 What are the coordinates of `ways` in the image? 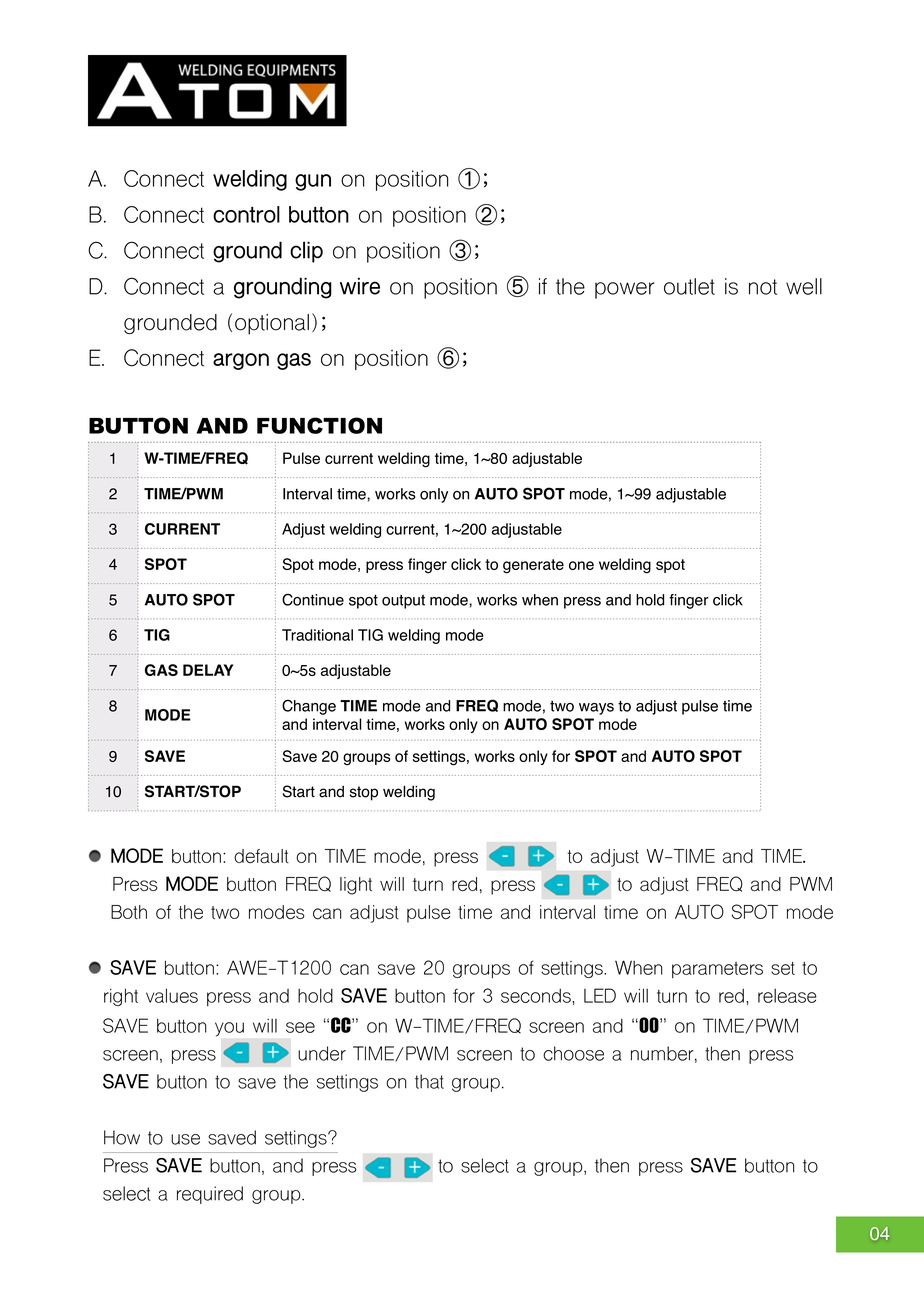 It's located at (596, 709).
